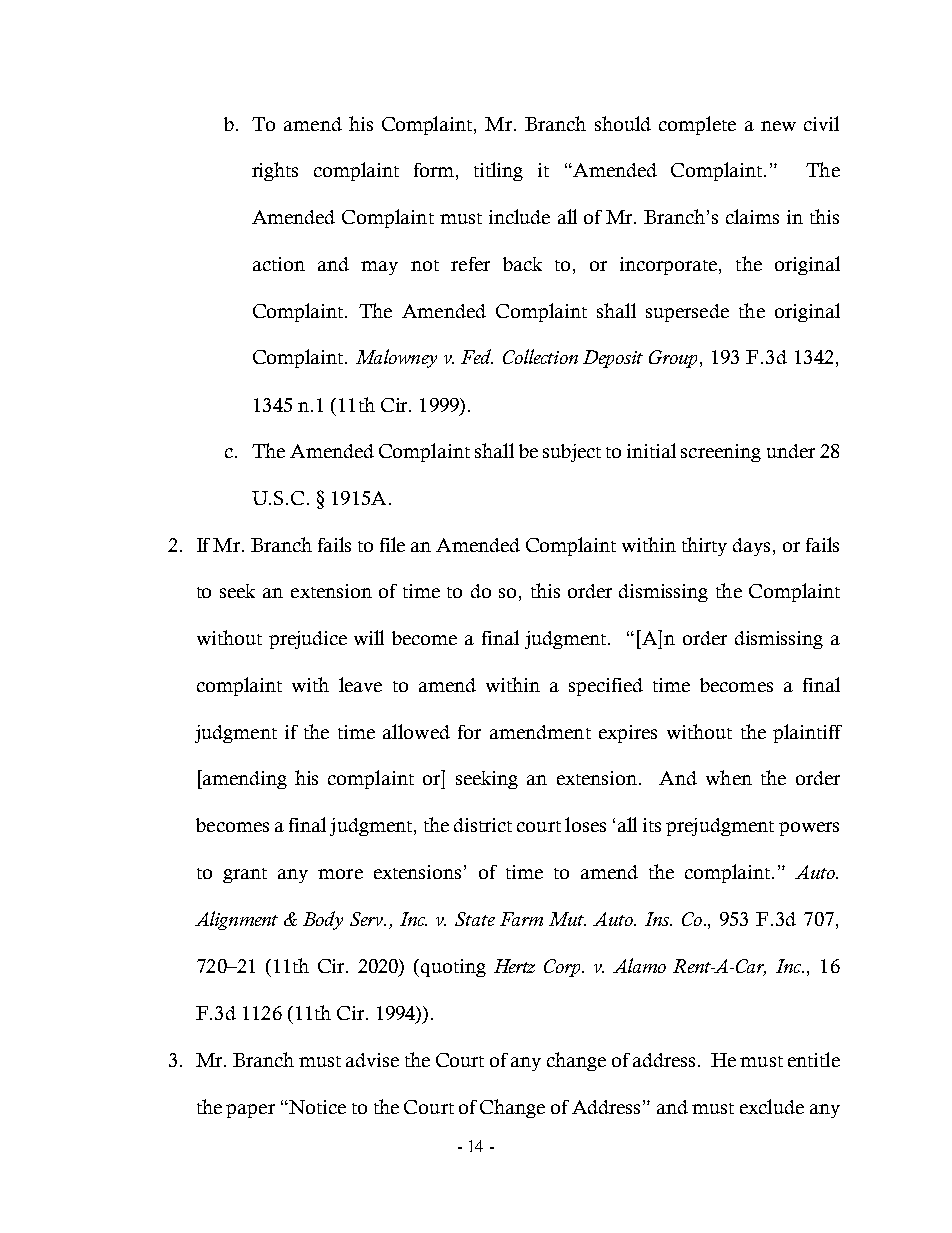 This image has height=1233, width=952. What do you see at coordinates (483, 825) in the image?
I see `district` at bounding box center [483, 825].
